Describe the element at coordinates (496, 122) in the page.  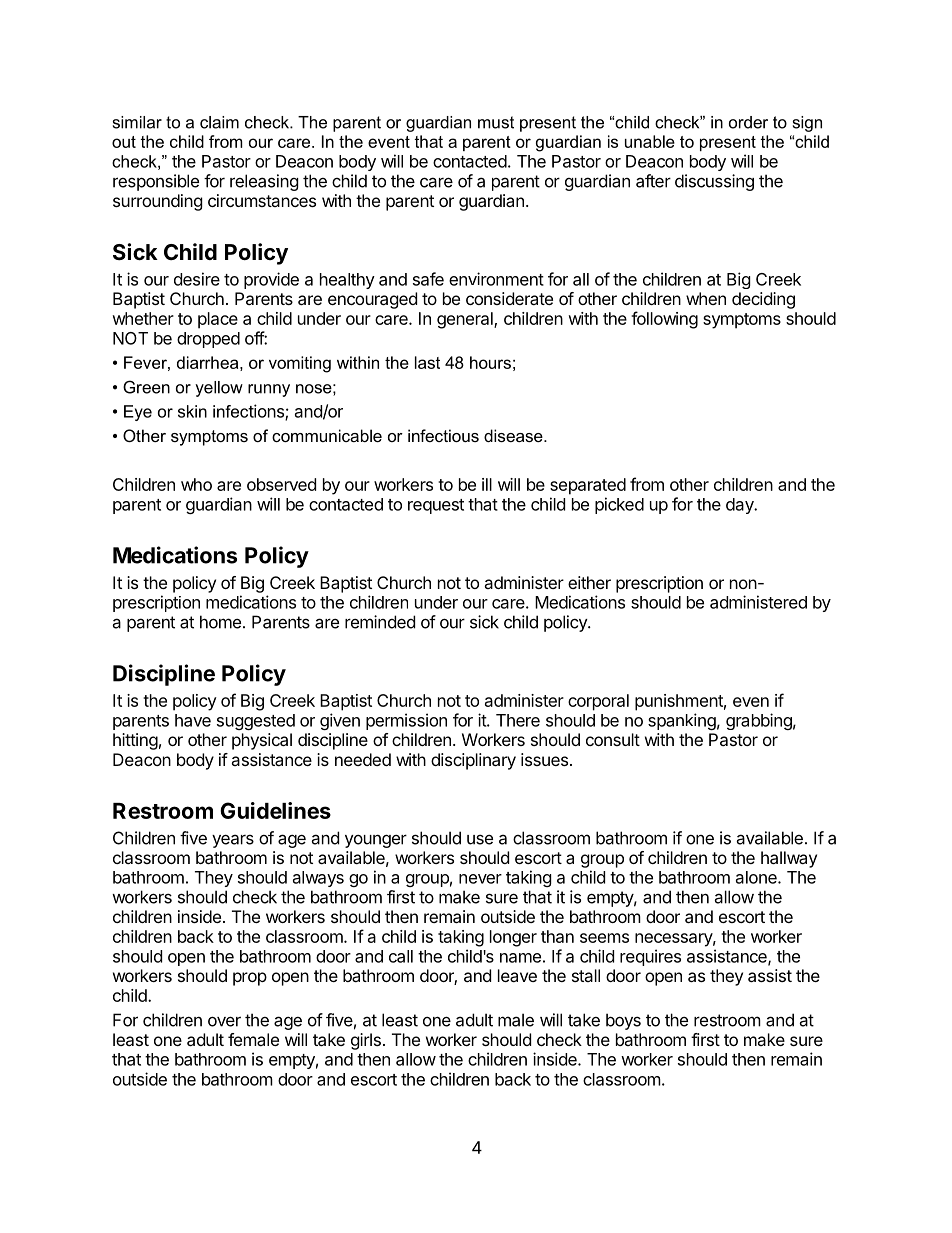
I see `must` at that location.
